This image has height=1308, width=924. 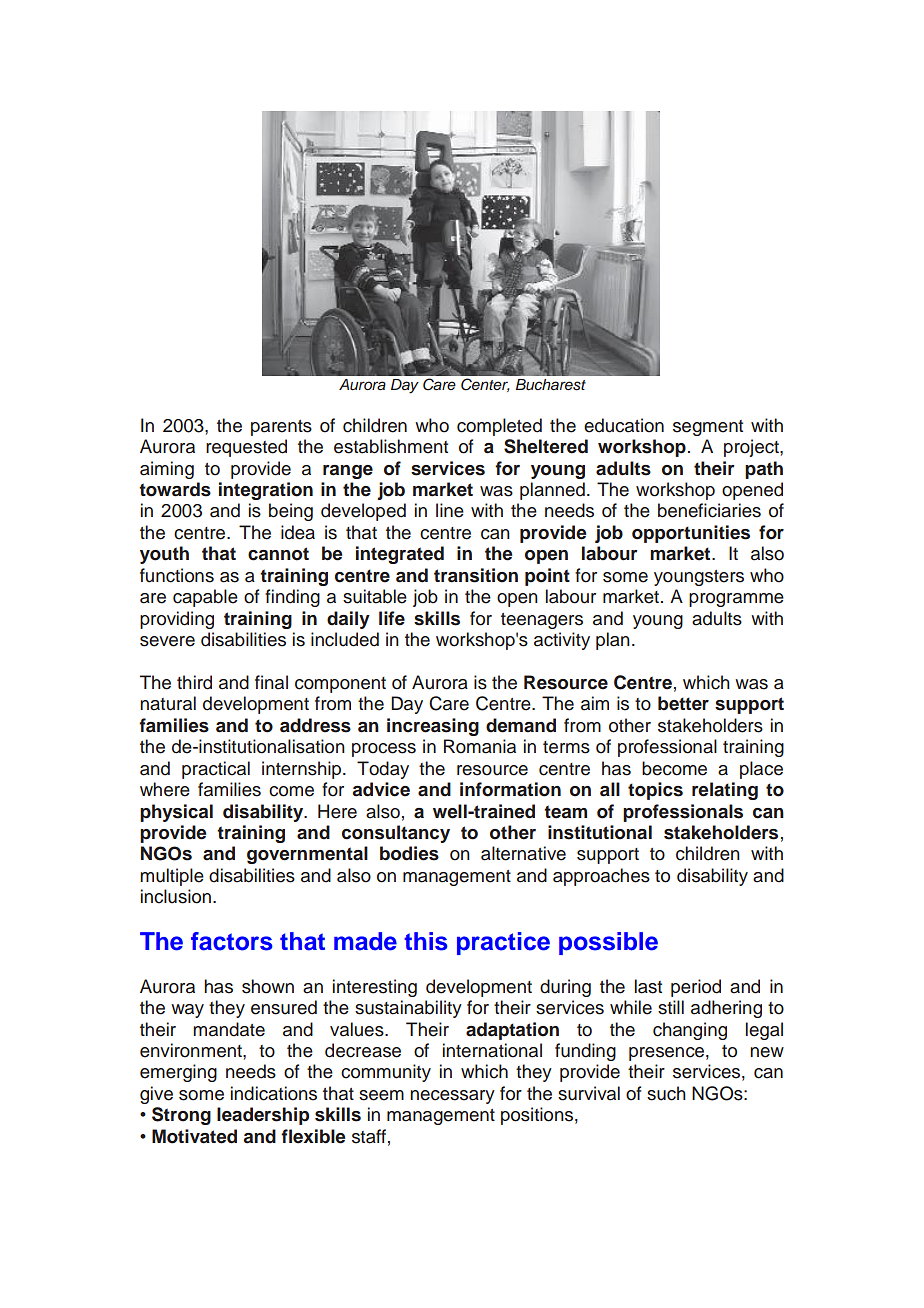 What do you see at coordinates (510, 789) in the image?
I see `information` at bounding box center [510, 789].
